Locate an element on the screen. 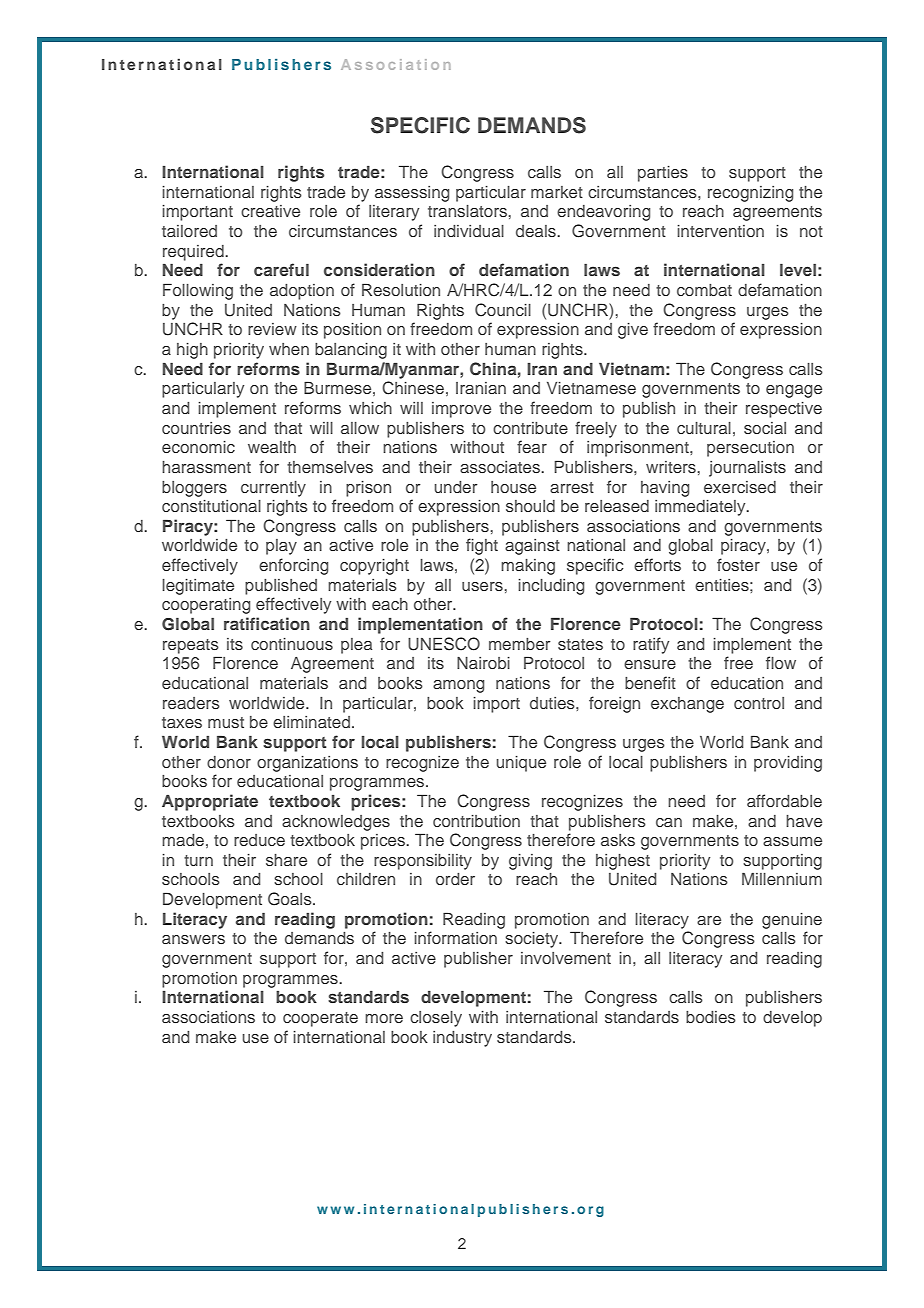 The width and height of the screenshot is (924, 1308). individual is located at coordinates (469, 231).
